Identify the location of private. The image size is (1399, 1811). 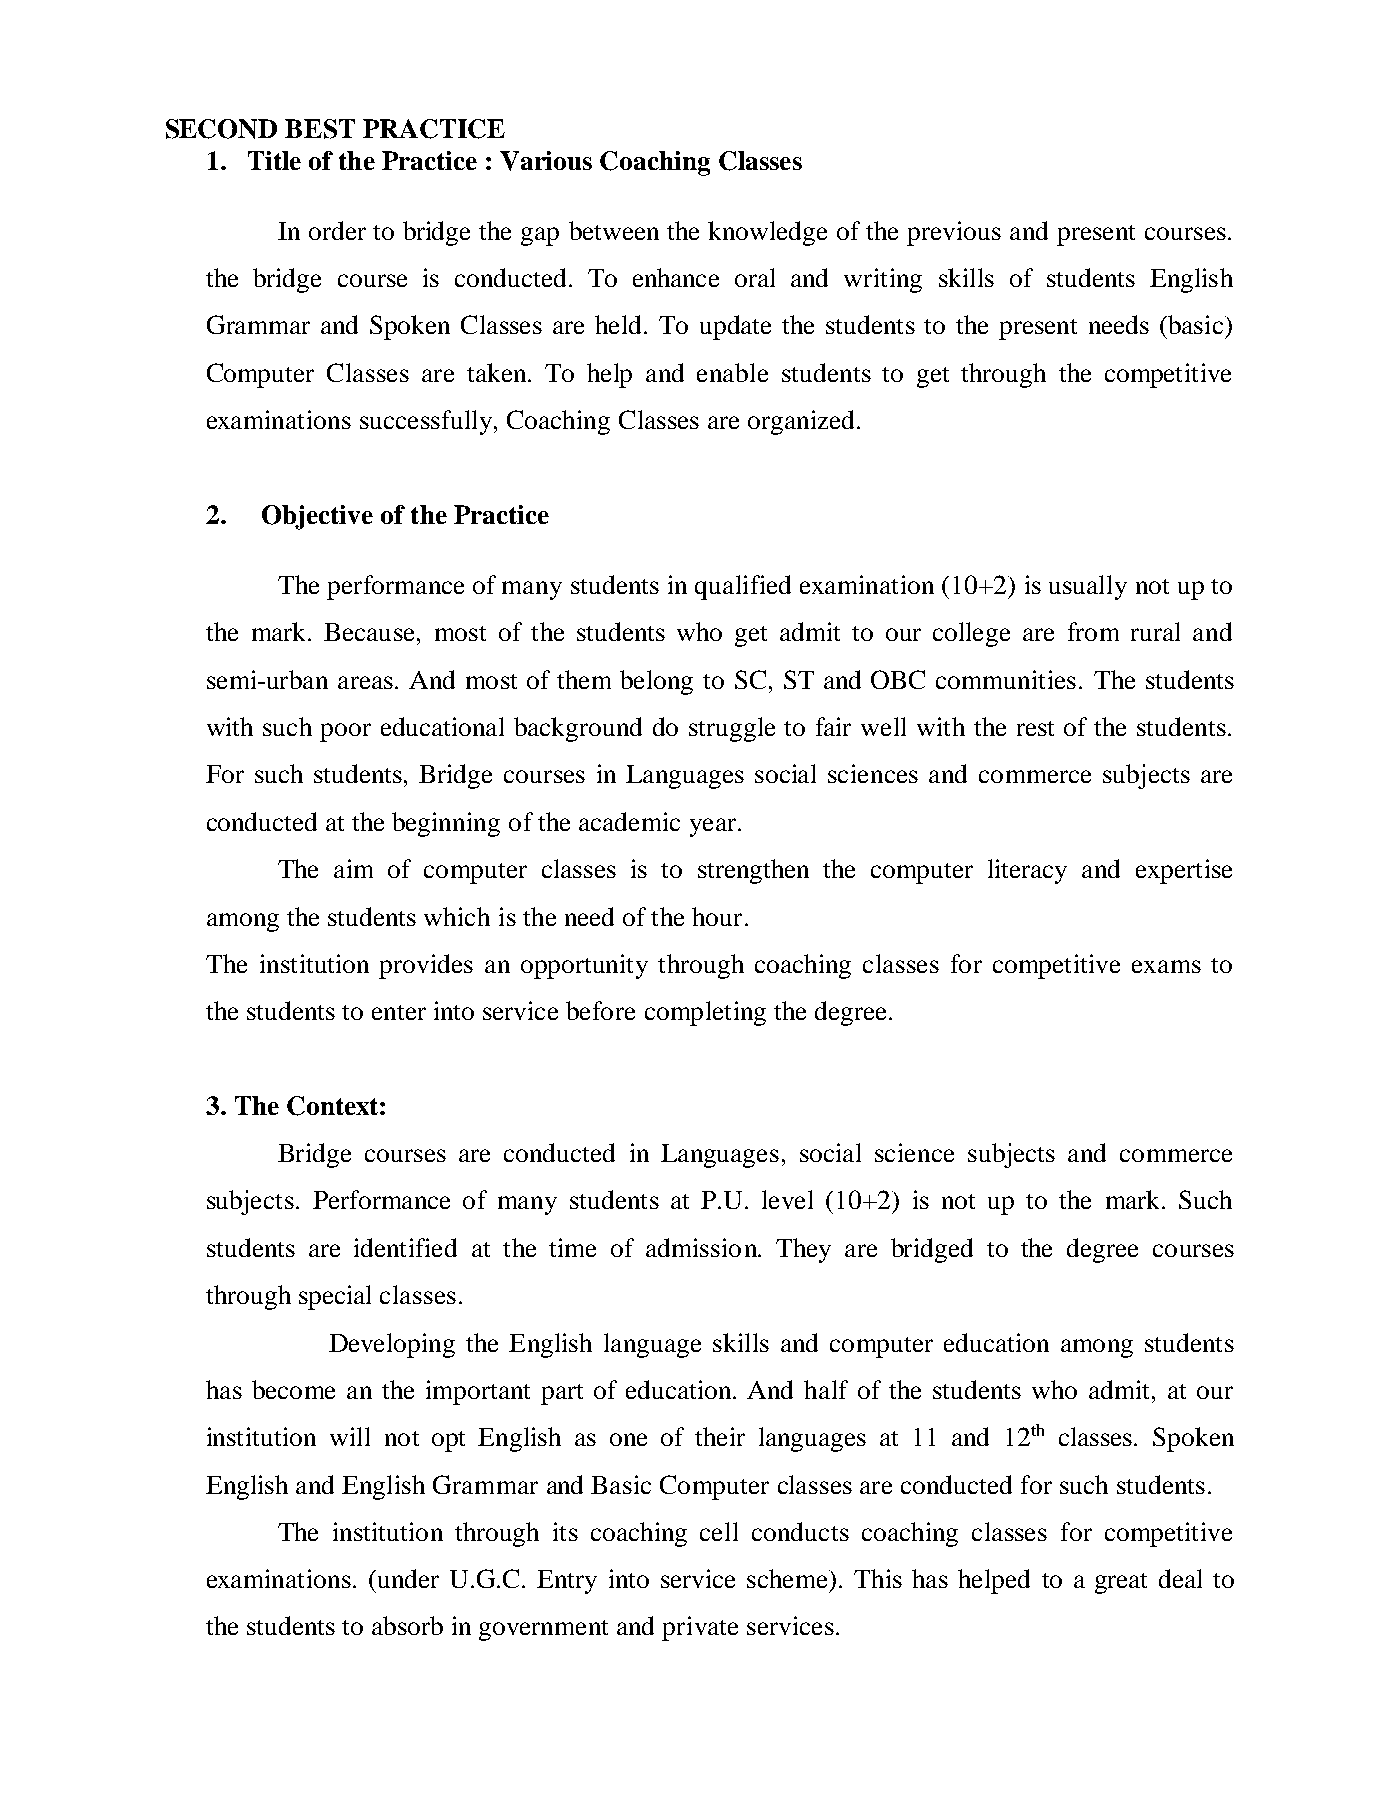
(700, 1628).
